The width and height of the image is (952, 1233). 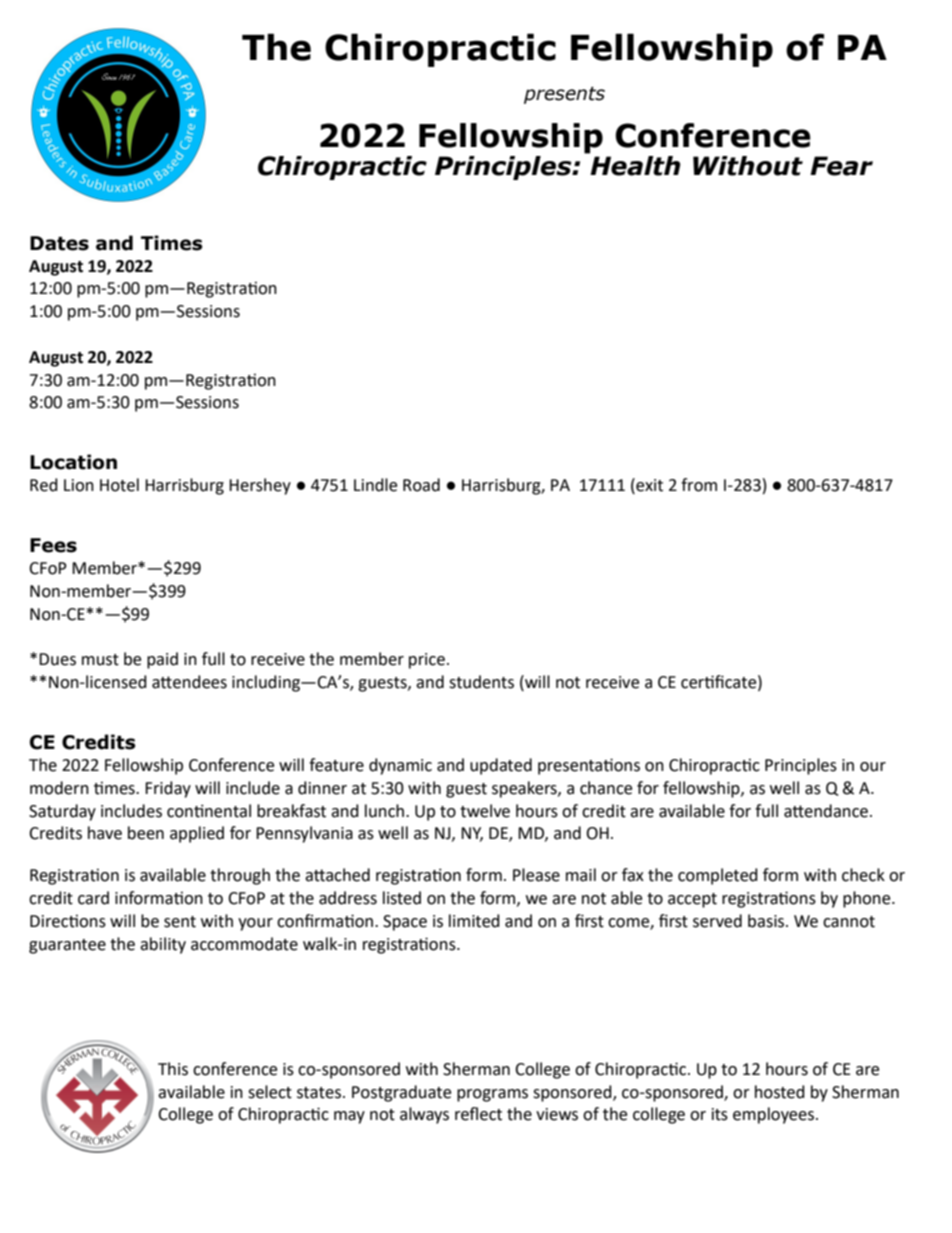 I want to click on paid, so click(x=162, y=660).
